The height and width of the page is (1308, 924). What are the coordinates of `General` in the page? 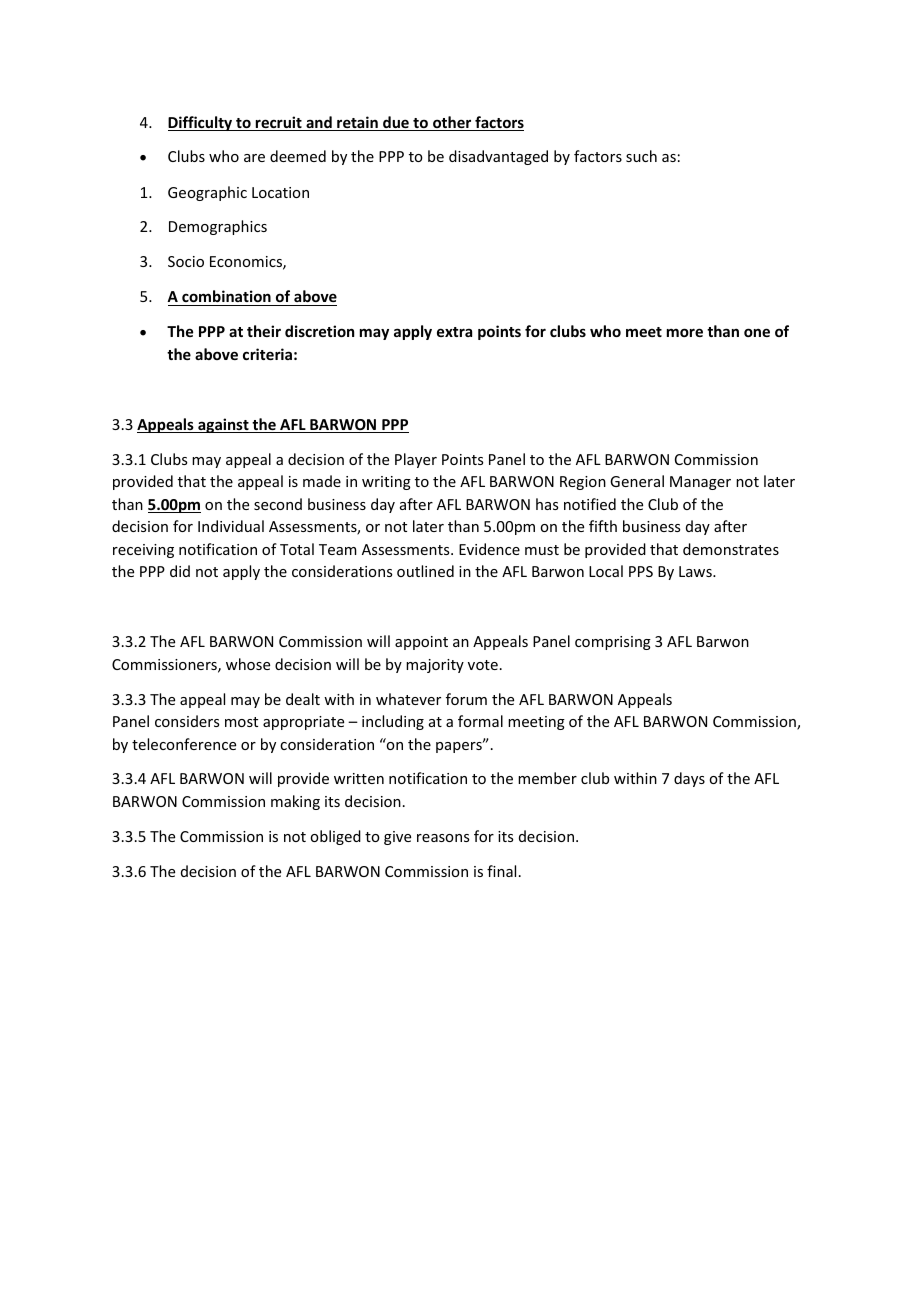 It's located at (637, 481).
